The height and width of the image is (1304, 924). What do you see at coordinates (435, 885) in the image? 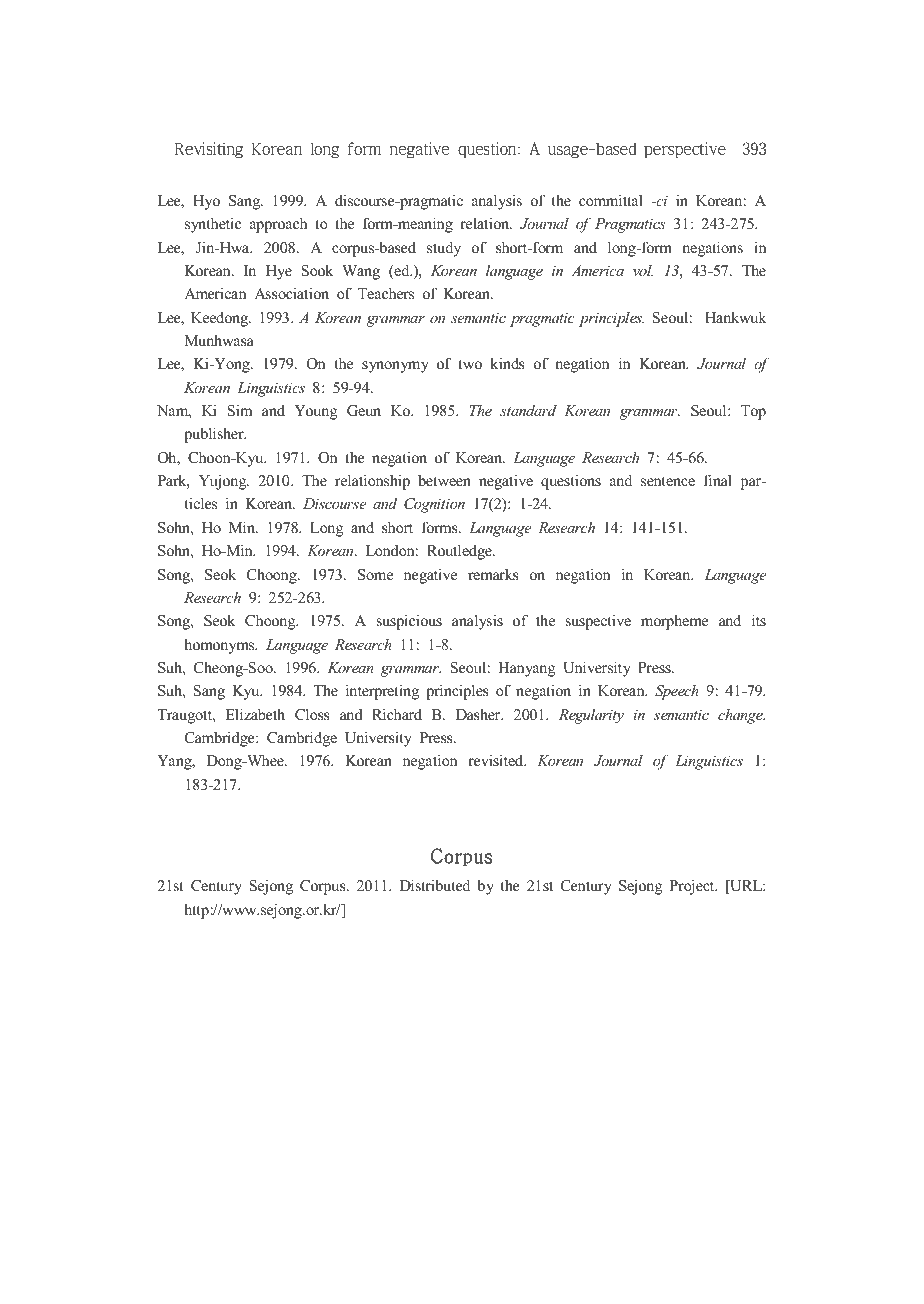
I see `Distributed` at bounding box center [435, 885].
